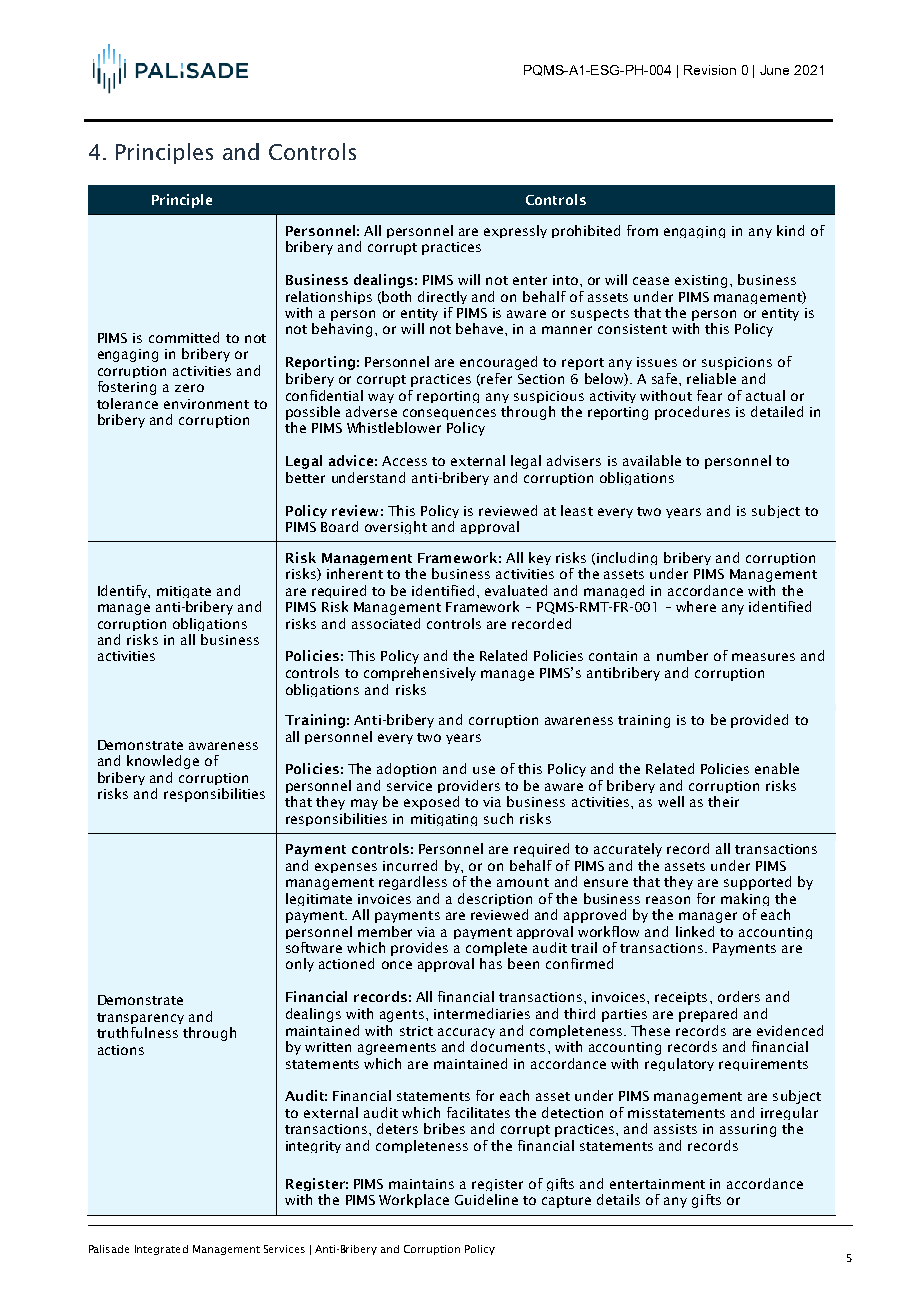 The width and height of the screenshot is (924, 1307). What do you see at coordinates (161, 1250) in the screenshot?
I see `Integrated` at bounding box center [161, 1250].
